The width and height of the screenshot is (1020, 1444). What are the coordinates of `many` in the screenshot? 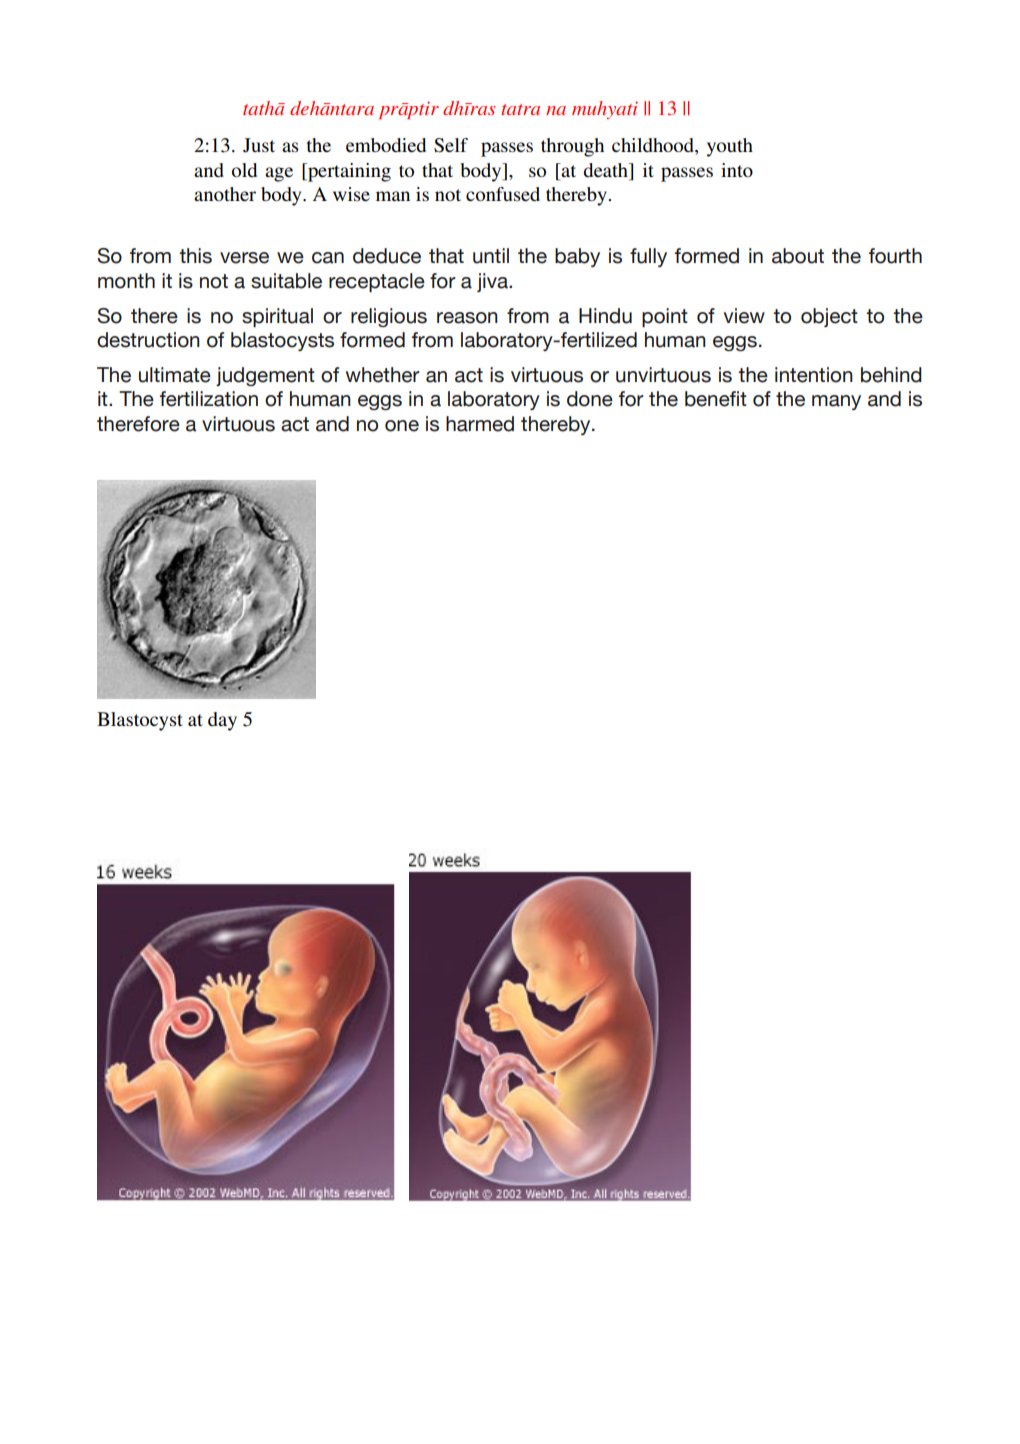 It's located at (836, 402).
